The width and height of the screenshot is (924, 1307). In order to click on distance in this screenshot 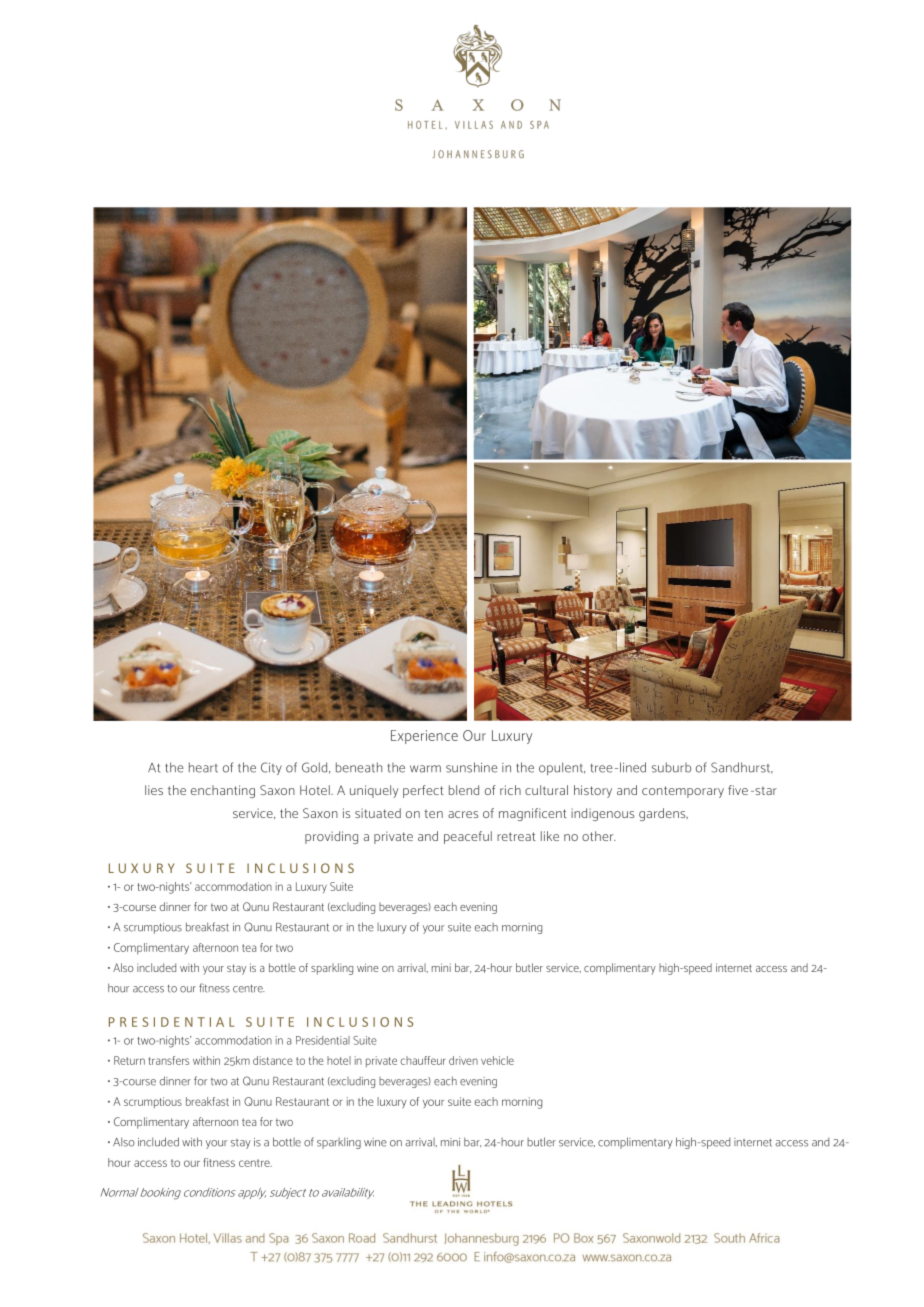, I will do `click(273, 1060)`.
